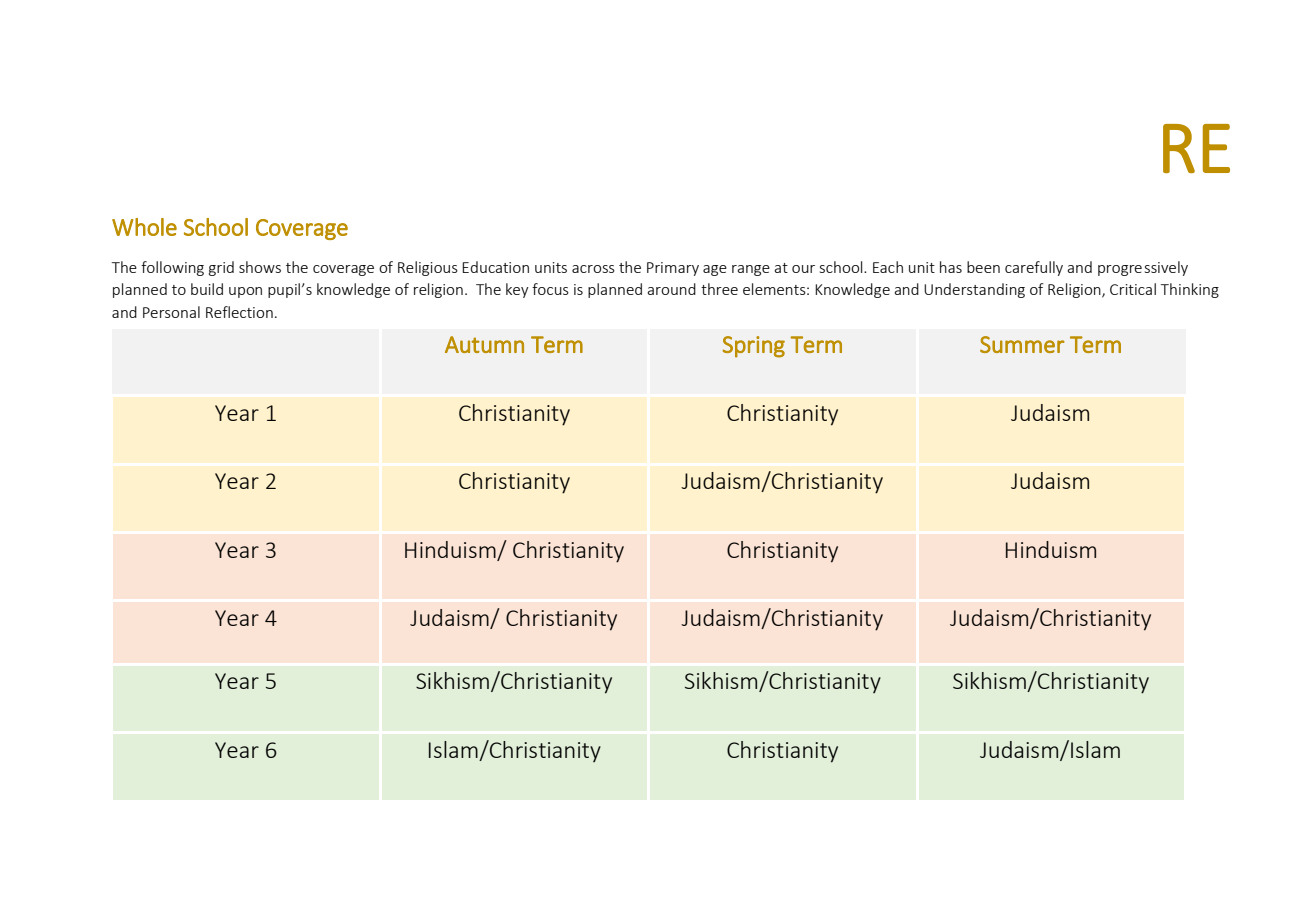  I want to click on around, so click(671, 289).
